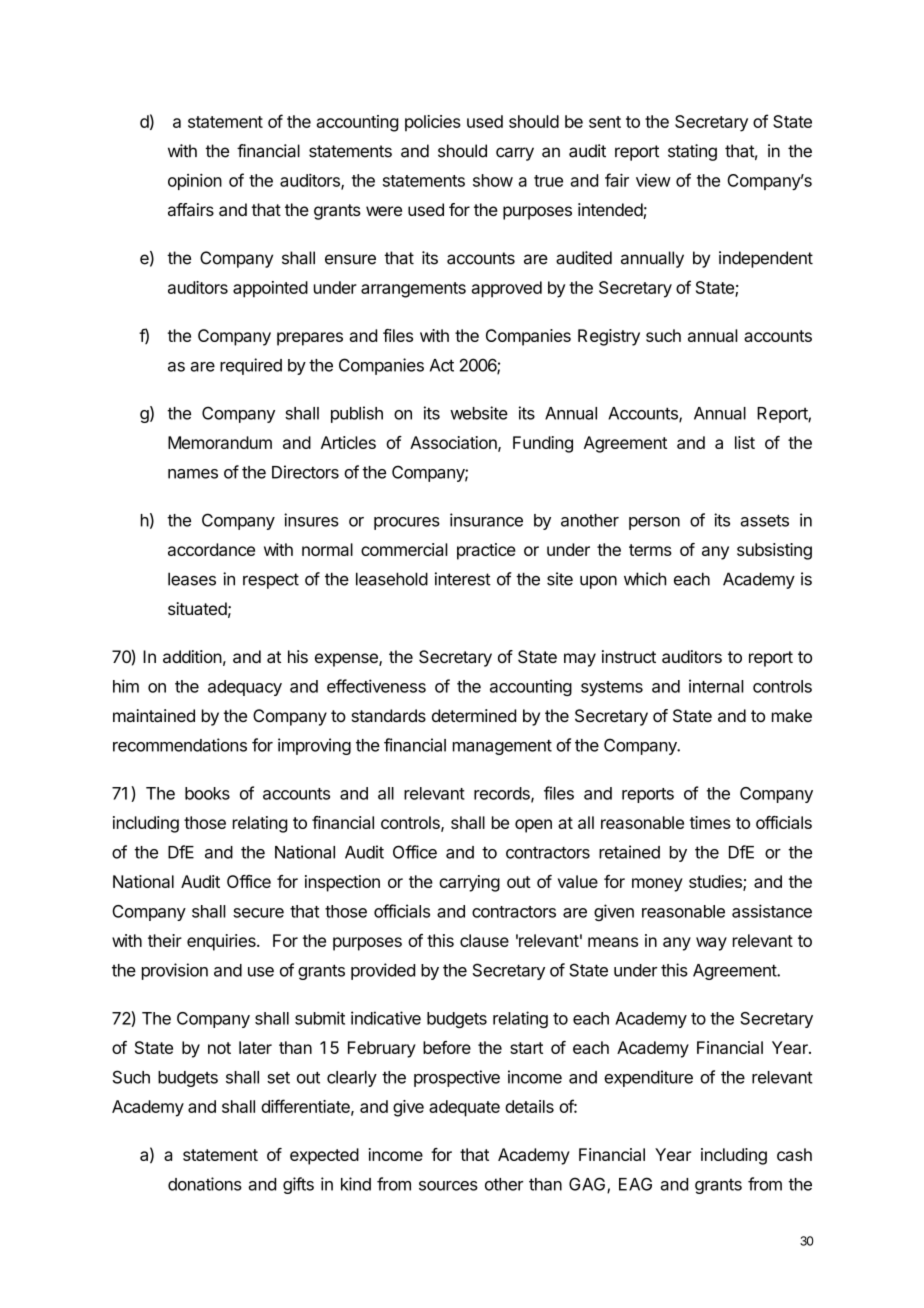 The width and height of the image is (924, 1308). Describe the element at coordinates (448, 1186) in the image. I see `sources` at that location.
